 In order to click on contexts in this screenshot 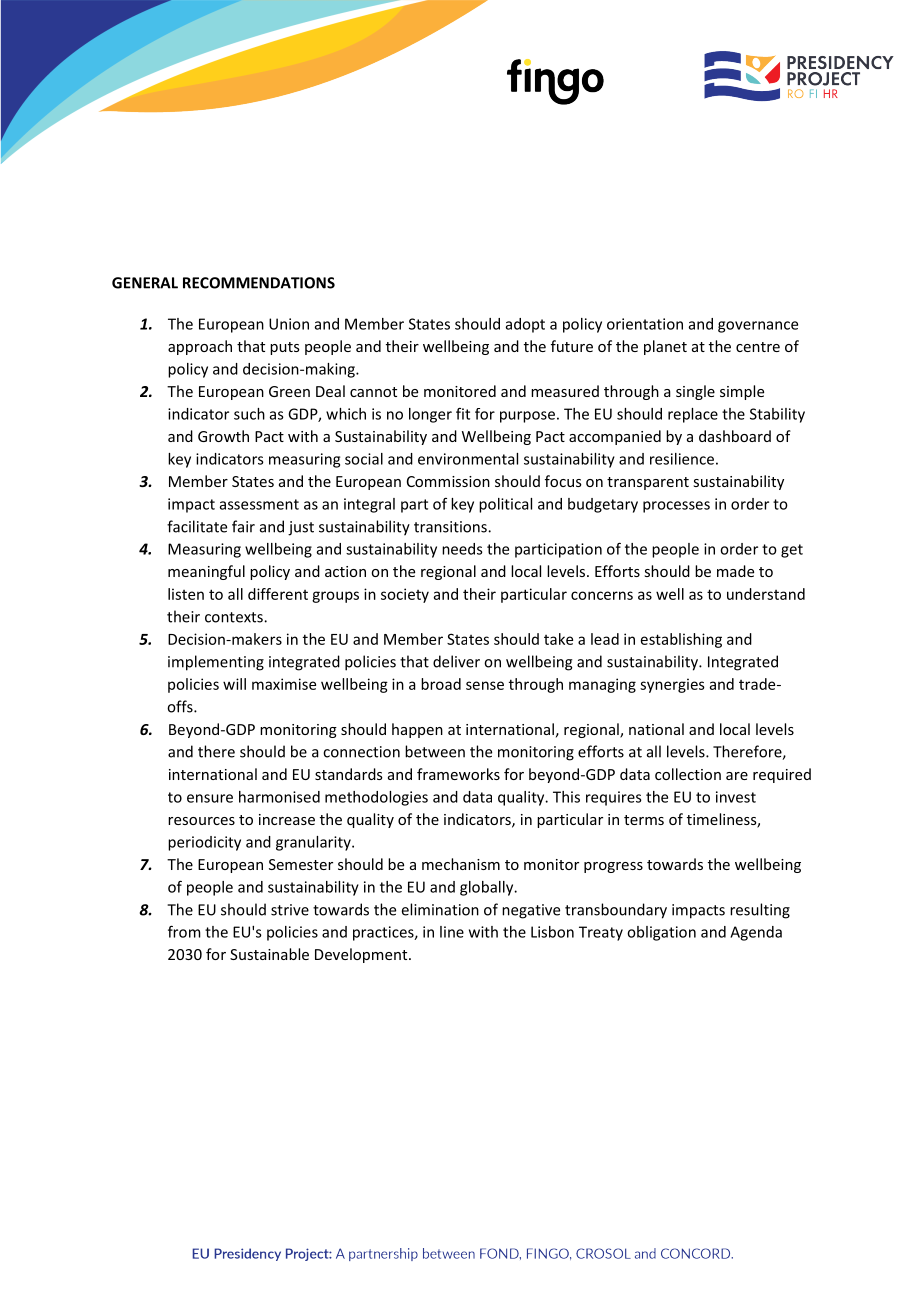, I will do `click(235, 617)`.
